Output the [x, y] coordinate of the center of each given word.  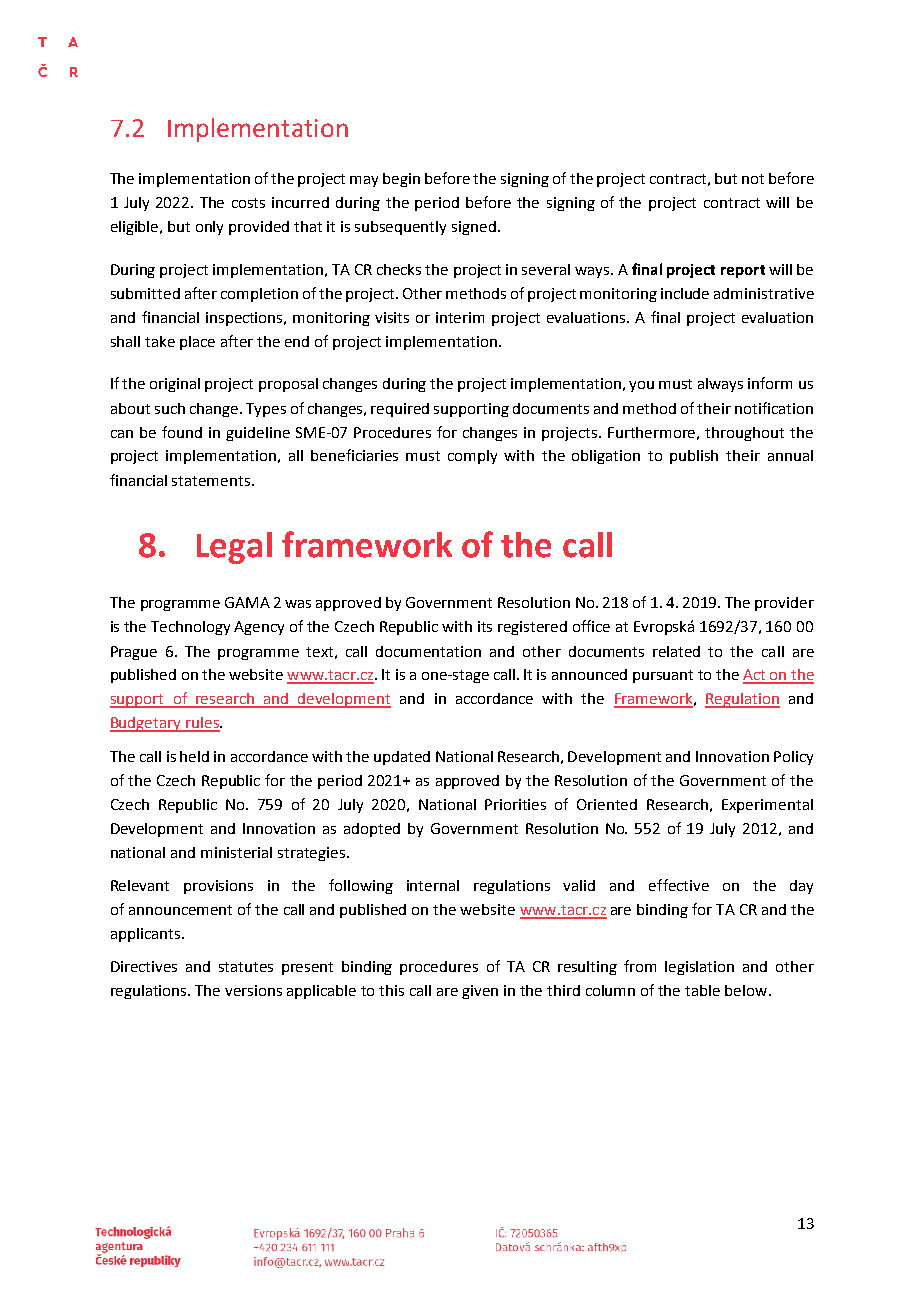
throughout [744, 434]
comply [472, 457]
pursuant [663, 676]
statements [212, 481]
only [209, 228]
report [743, 271]
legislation [699, 968]
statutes [246, 967]
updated [402, 758]
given [480, 992]
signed [474, 228]
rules [202, 724]
